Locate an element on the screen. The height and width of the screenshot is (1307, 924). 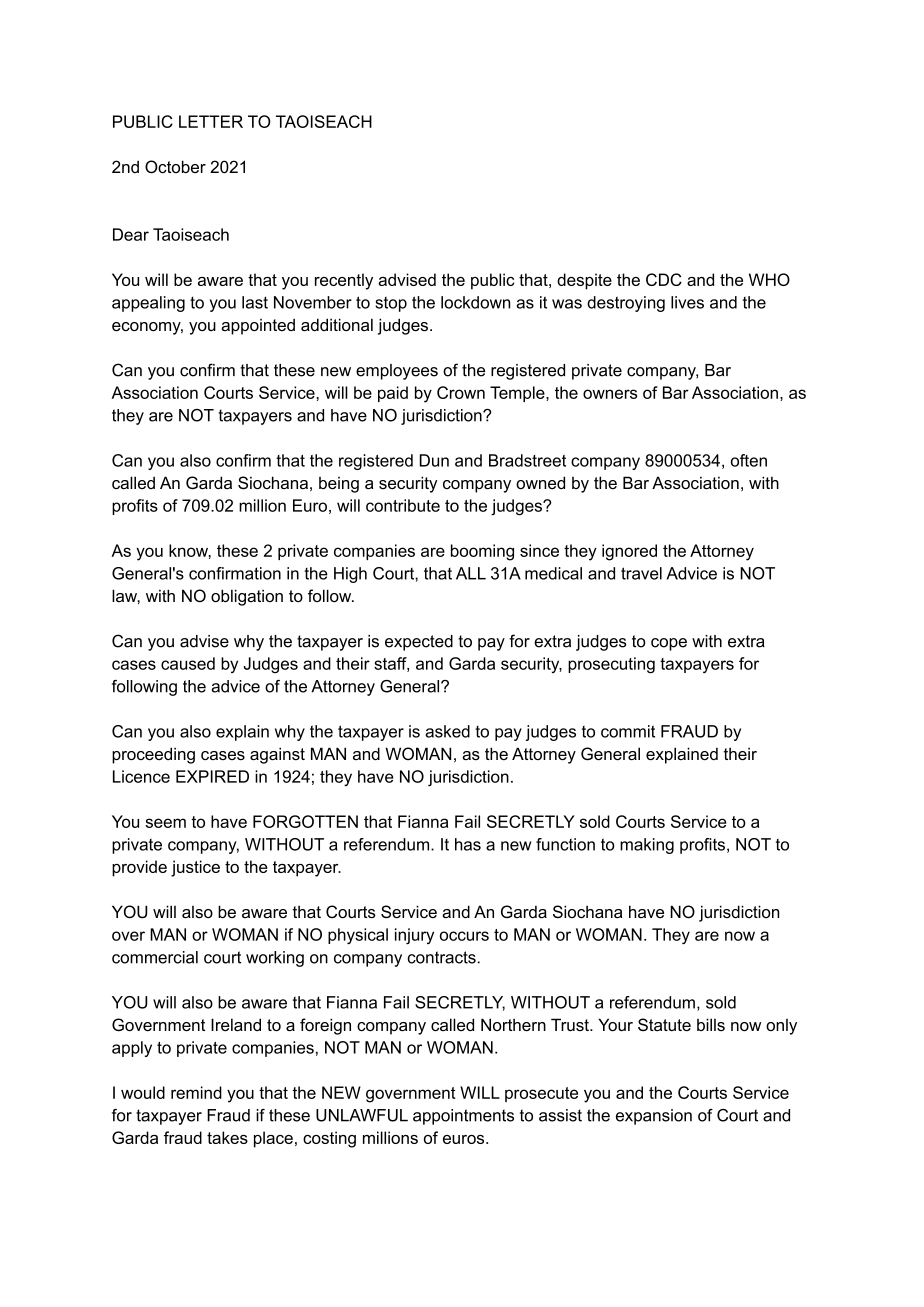
CDC is located at coordinates (664, 279).
